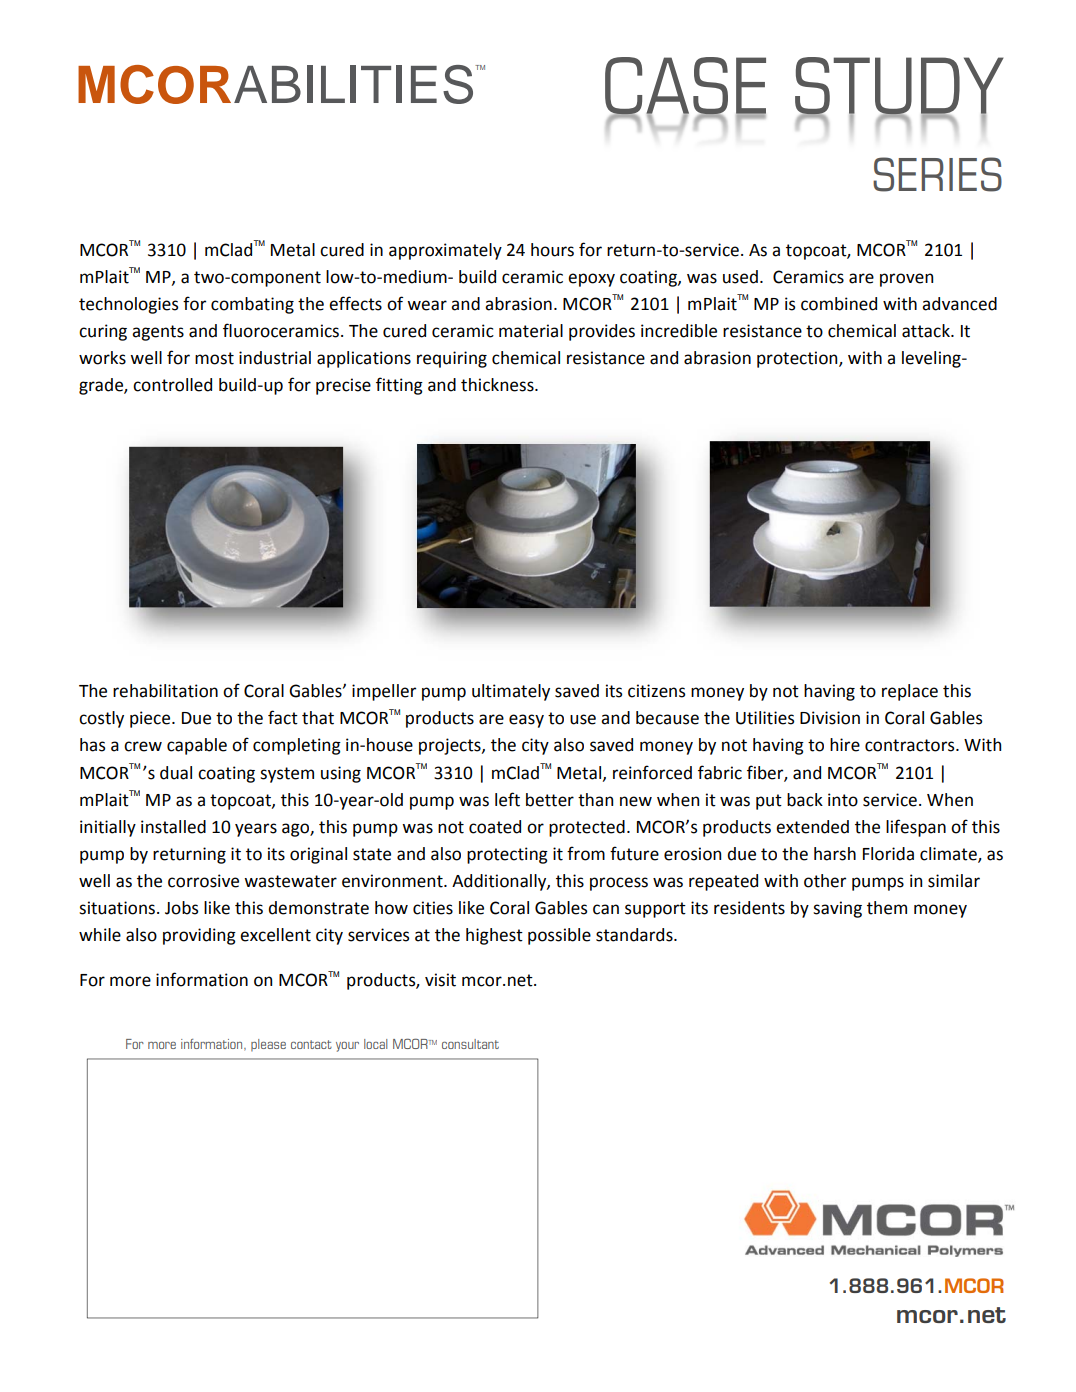  What do you see at coordinates (507, 799) in the screenshot?
I see `left` at bounding box center [507, 799].
